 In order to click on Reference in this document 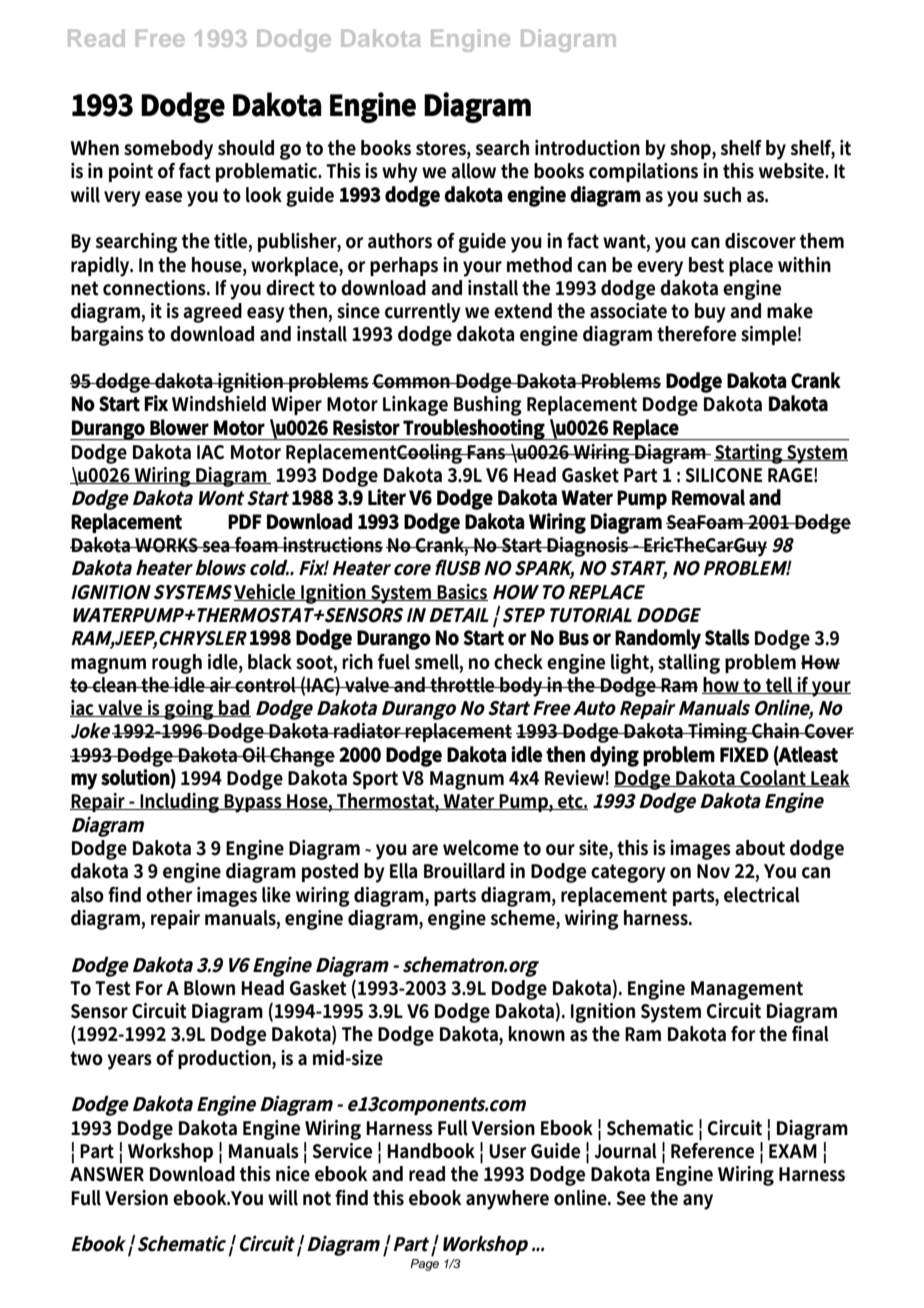, I will do `click(712, 1149)`.
